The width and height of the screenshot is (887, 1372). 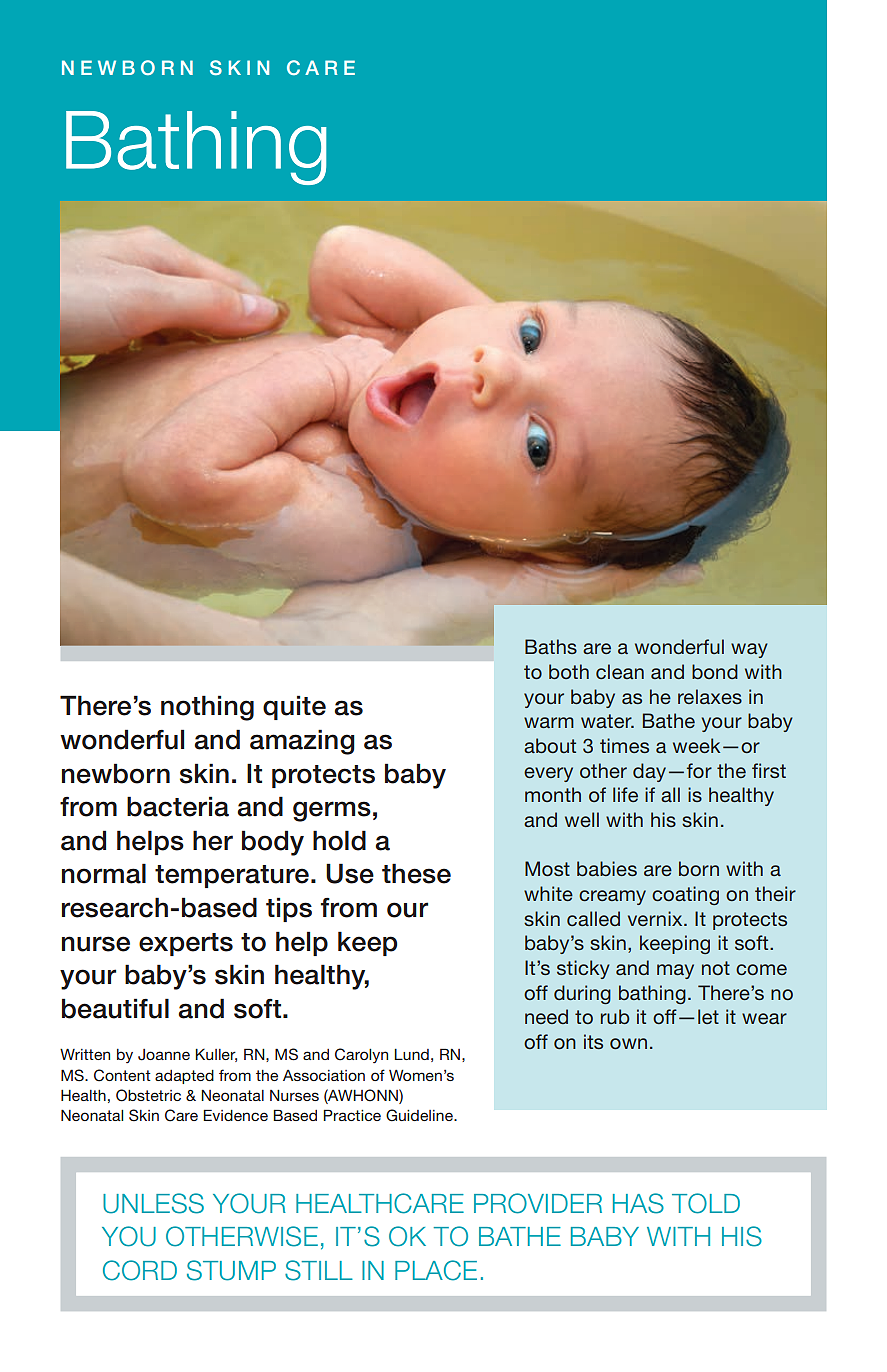 I want to click on place, so click(x=436, y=1270).
